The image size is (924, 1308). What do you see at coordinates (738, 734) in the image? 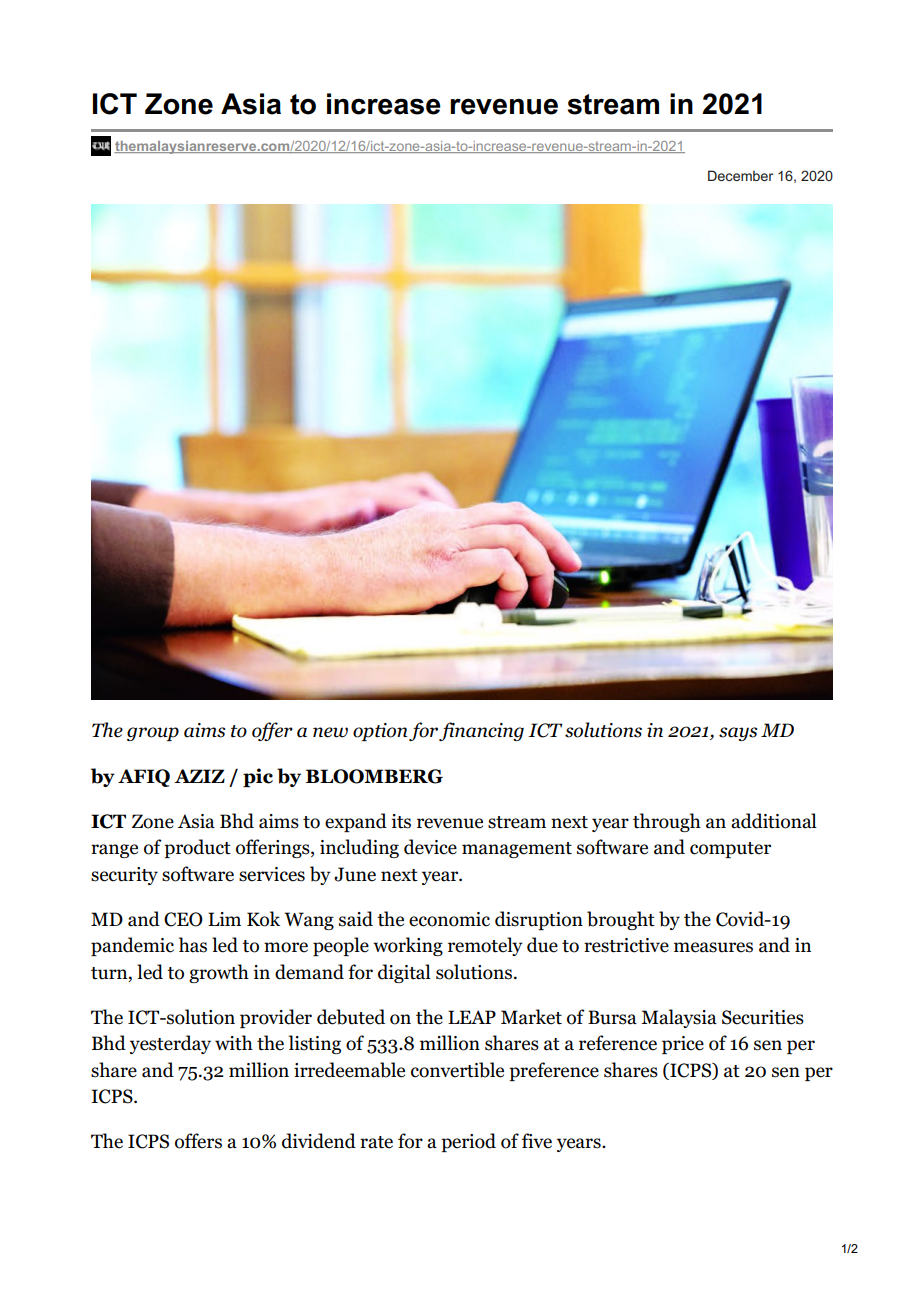
I see `says` at bounding box center [738, 734].
